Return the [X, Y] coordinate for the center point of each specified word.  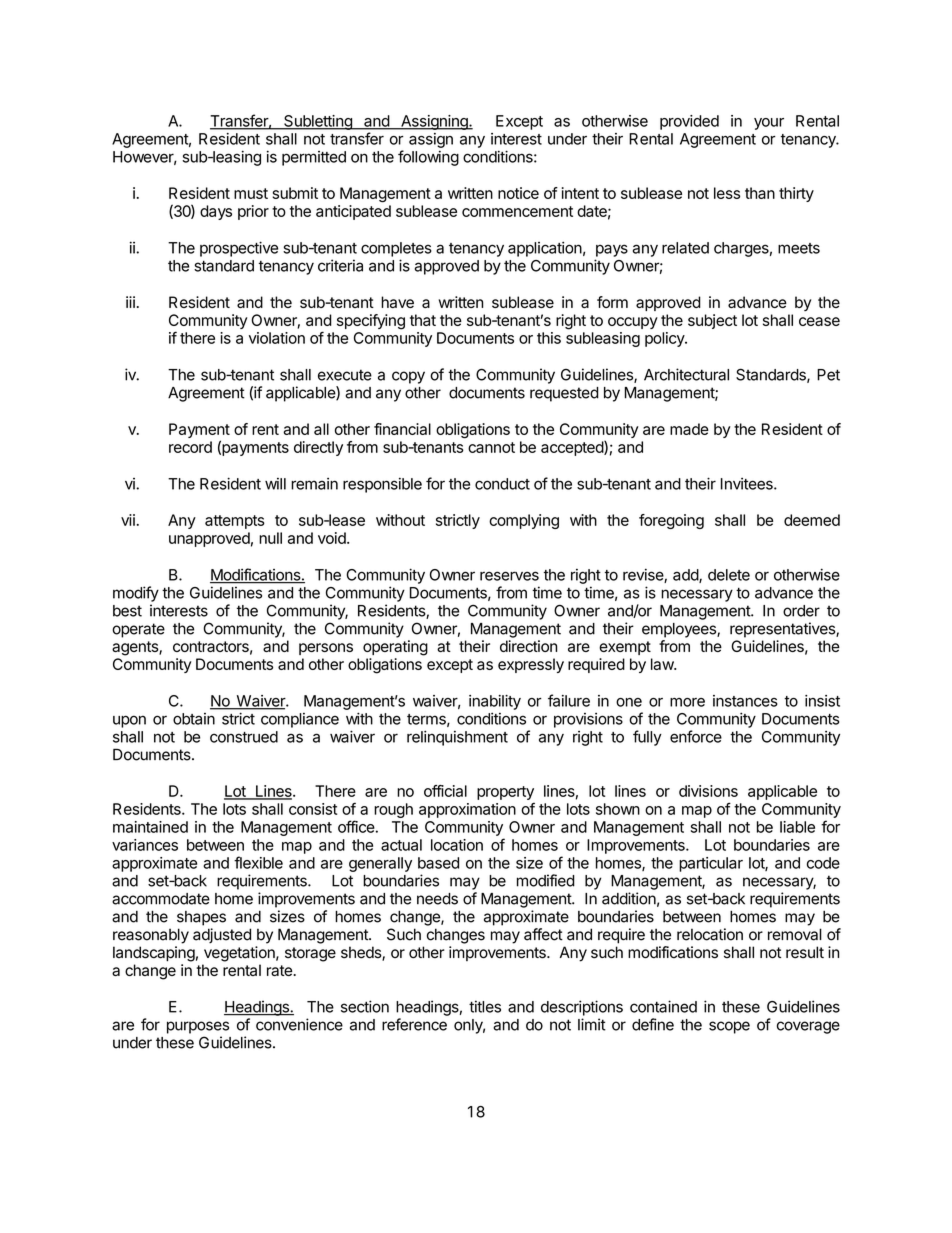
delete [729, 575]
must [251, 193]
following [428, 158]
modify [136, 594]
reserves [509, 576]
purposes [198, 1027]
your [769, 124]
